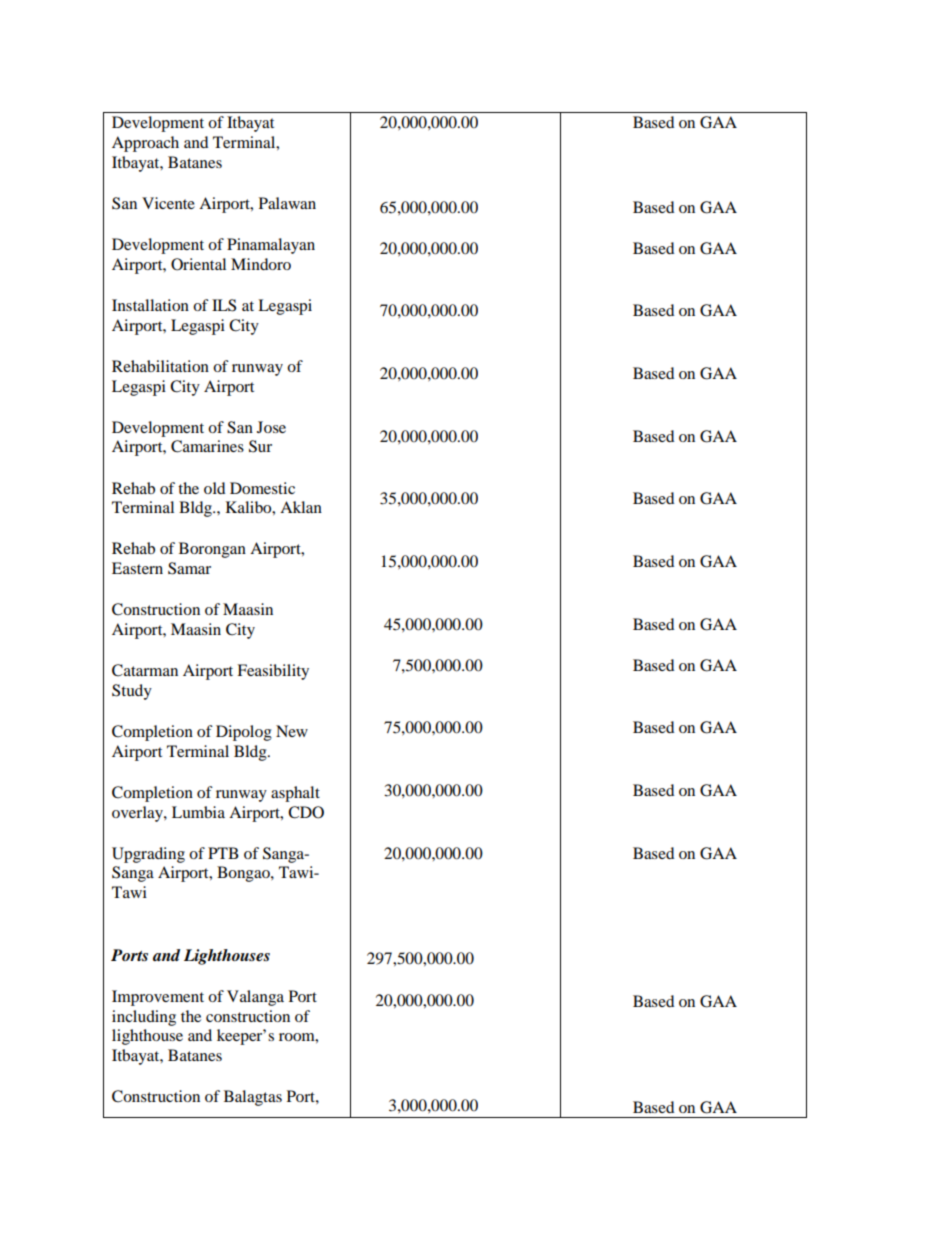 The height and width of the document is (1233, 952). I want to click on Approach, so click(145, 144).
